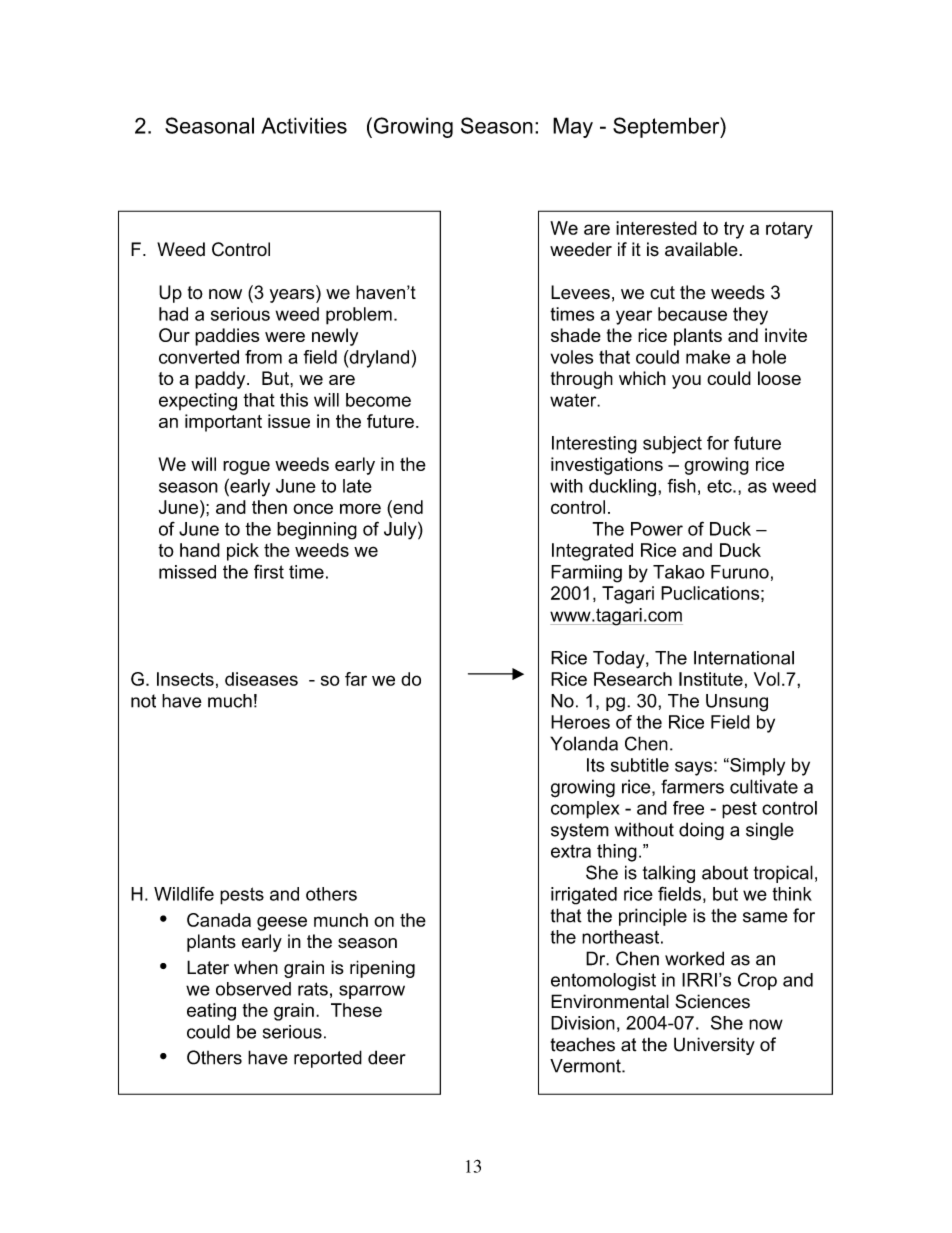 This page has width=952, height=1233. I want to click on Activities, so click(304, 125).
